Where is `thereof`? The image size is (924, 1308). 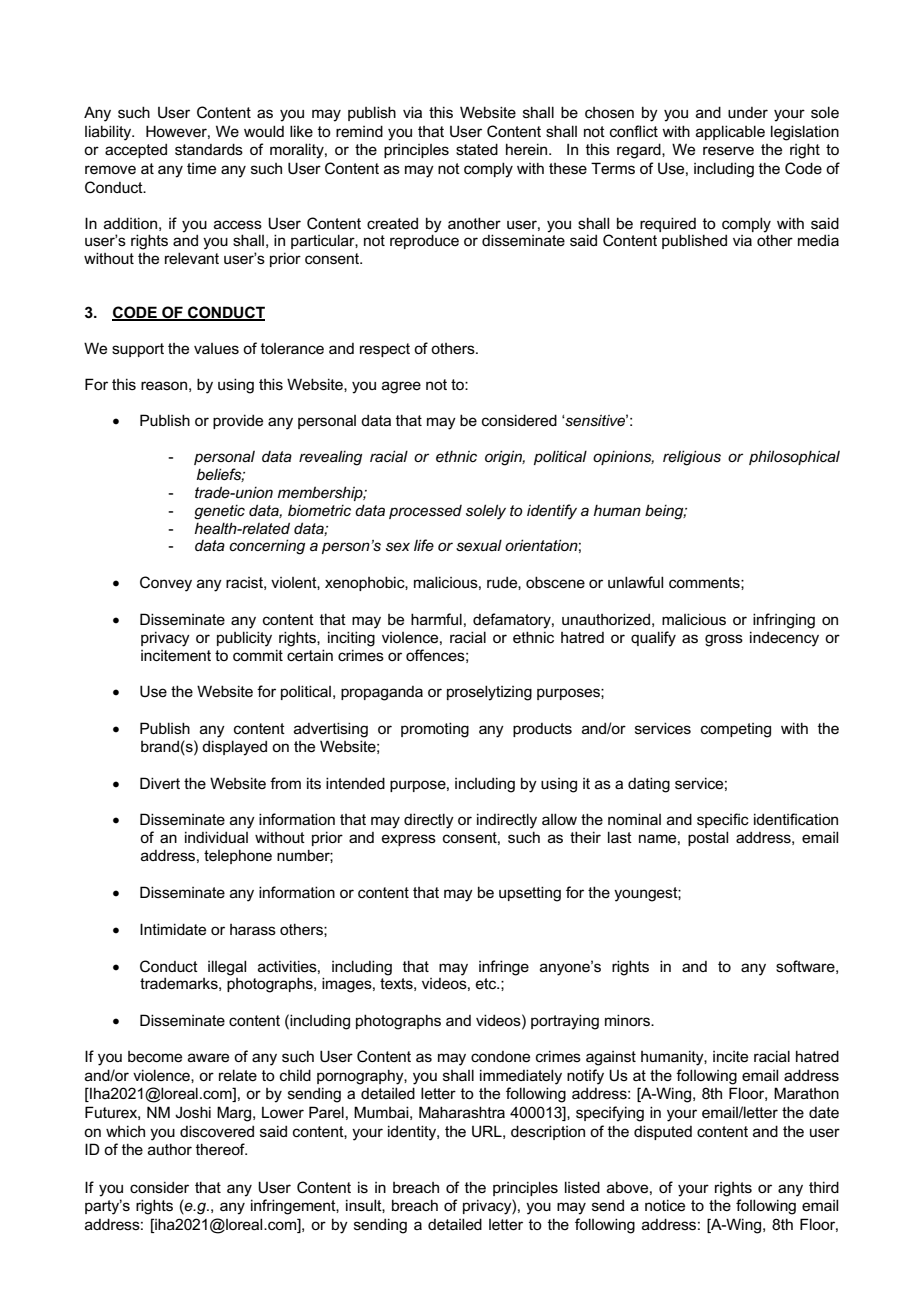 thereof is located at coordinates (221, 1149).
